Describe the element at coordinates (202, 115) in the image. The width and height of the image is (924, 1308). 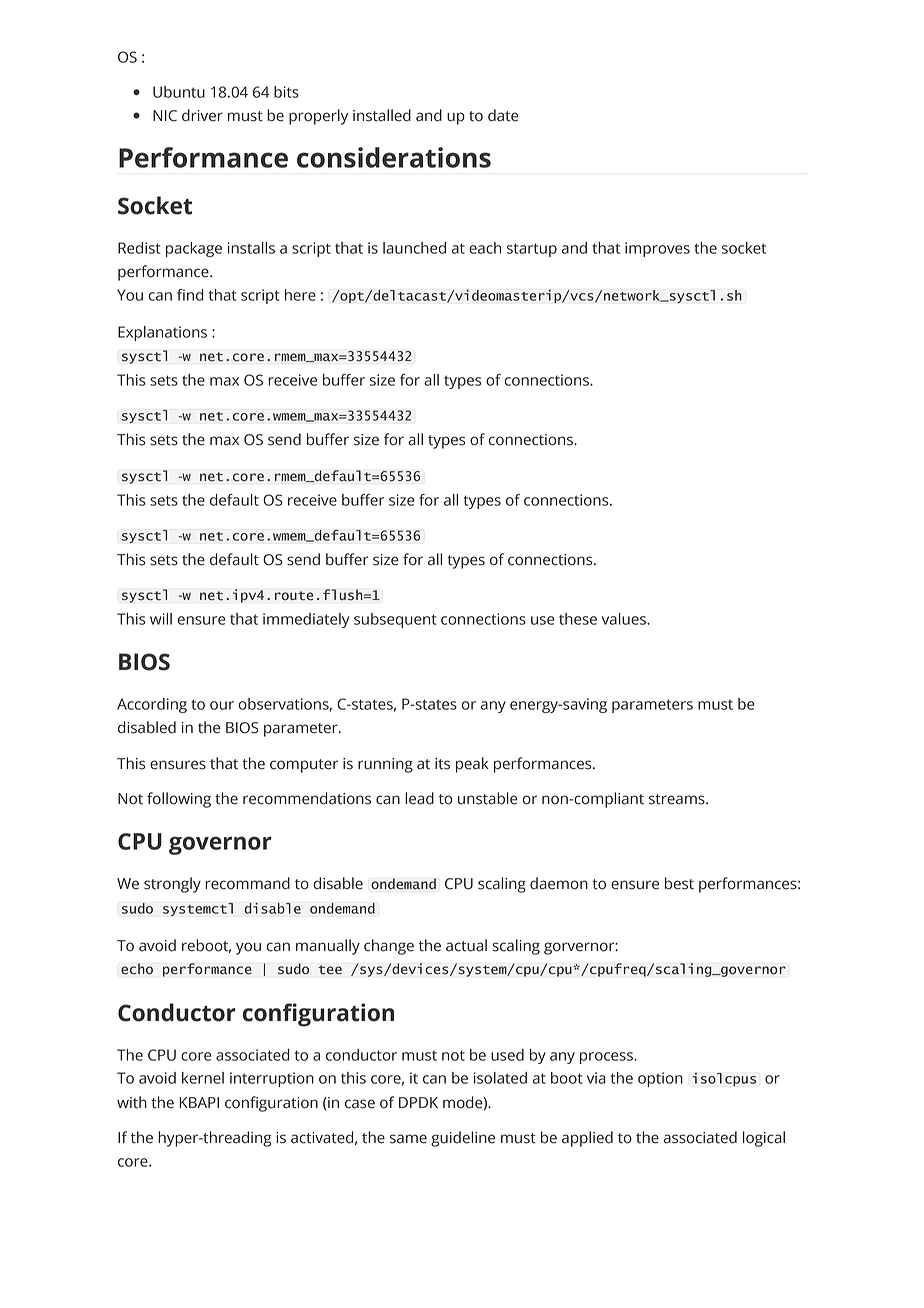
I see `driver` at that location.
